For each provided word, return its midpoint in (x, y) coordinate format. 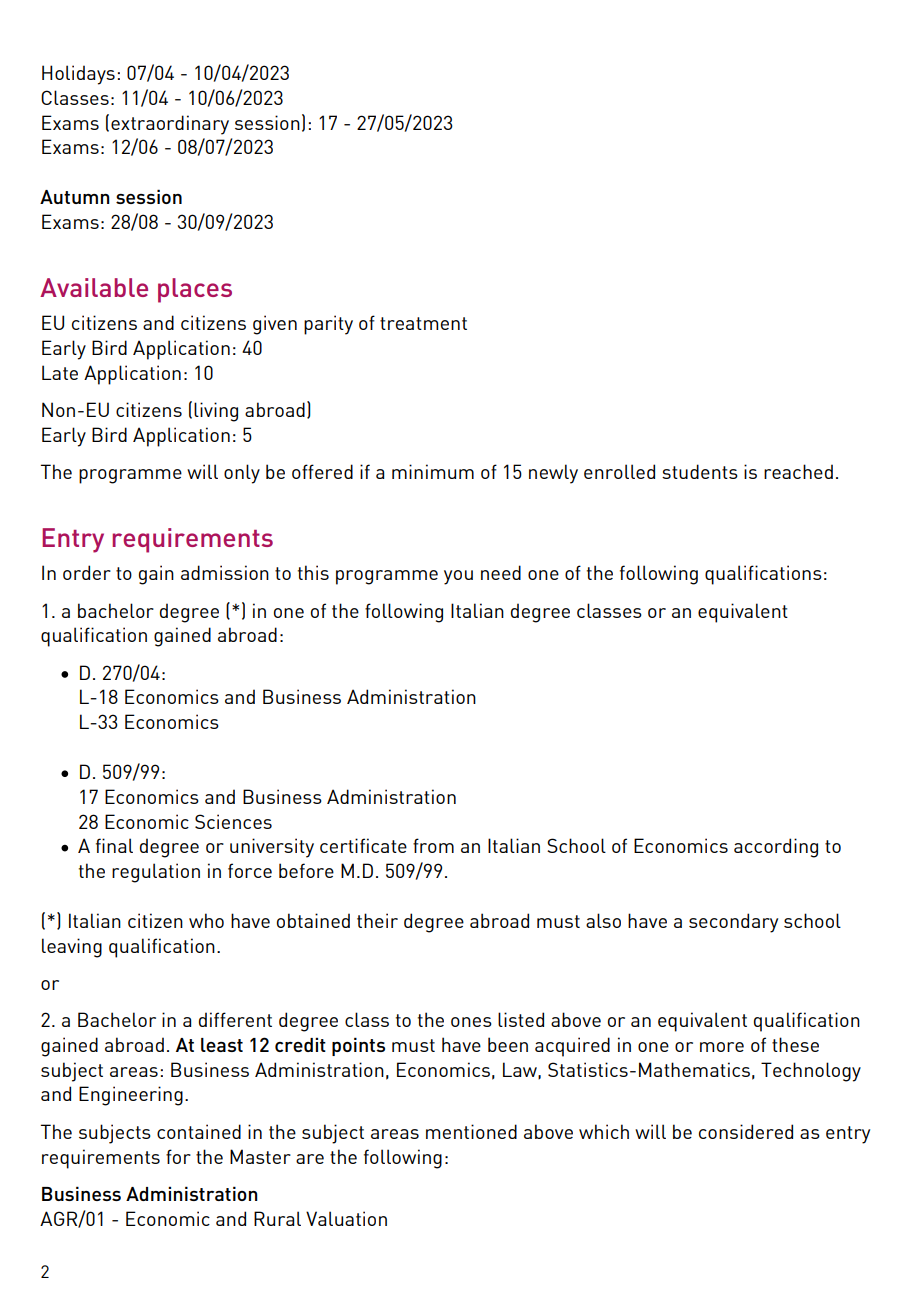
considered (746, 1131)
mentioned (471, 1131)
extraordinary (170, 125)
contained (199, 1131)
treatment (423, 323)
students (700, 471)
